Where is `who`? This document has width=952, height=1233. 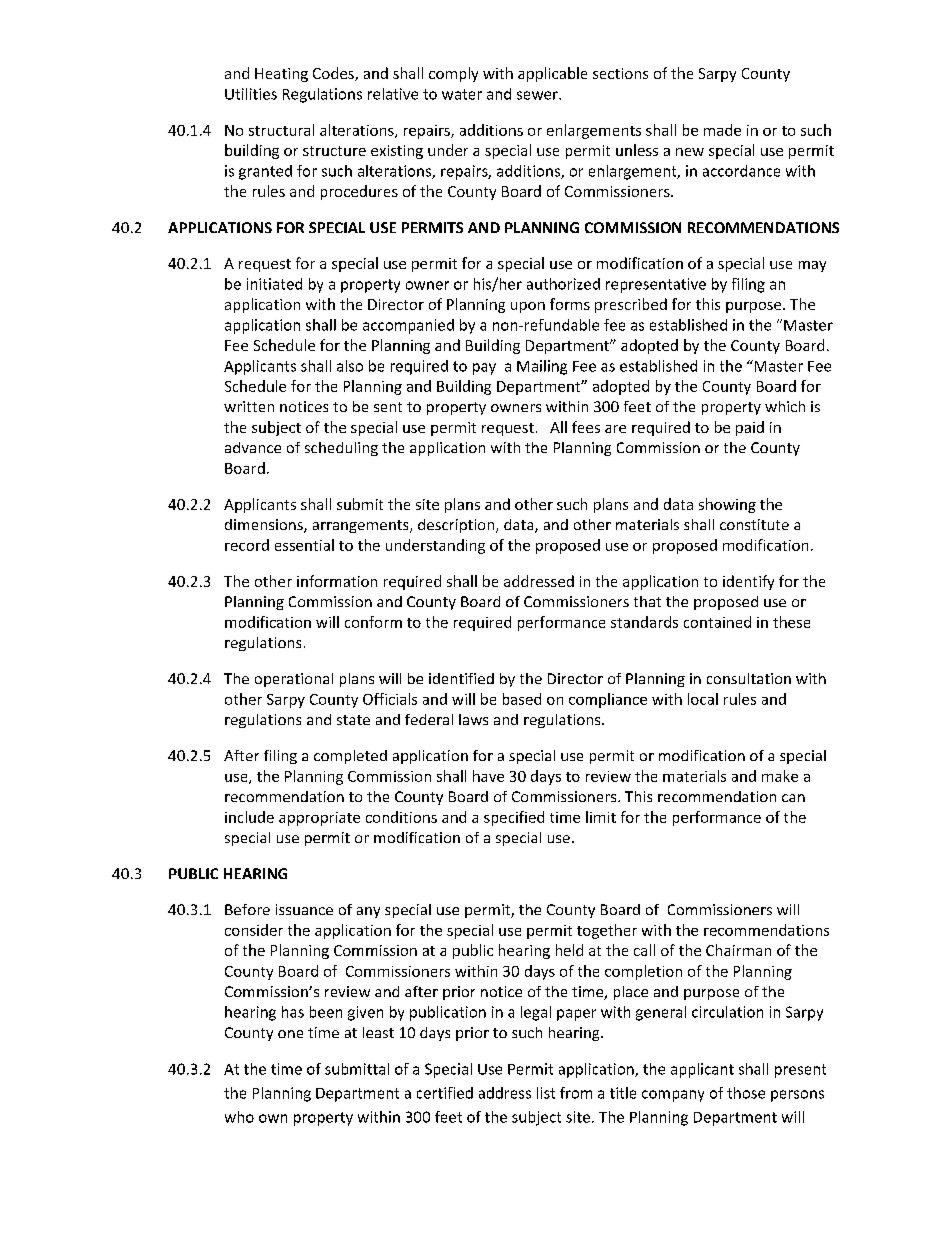
who is located at coordinates (239, 1117).
